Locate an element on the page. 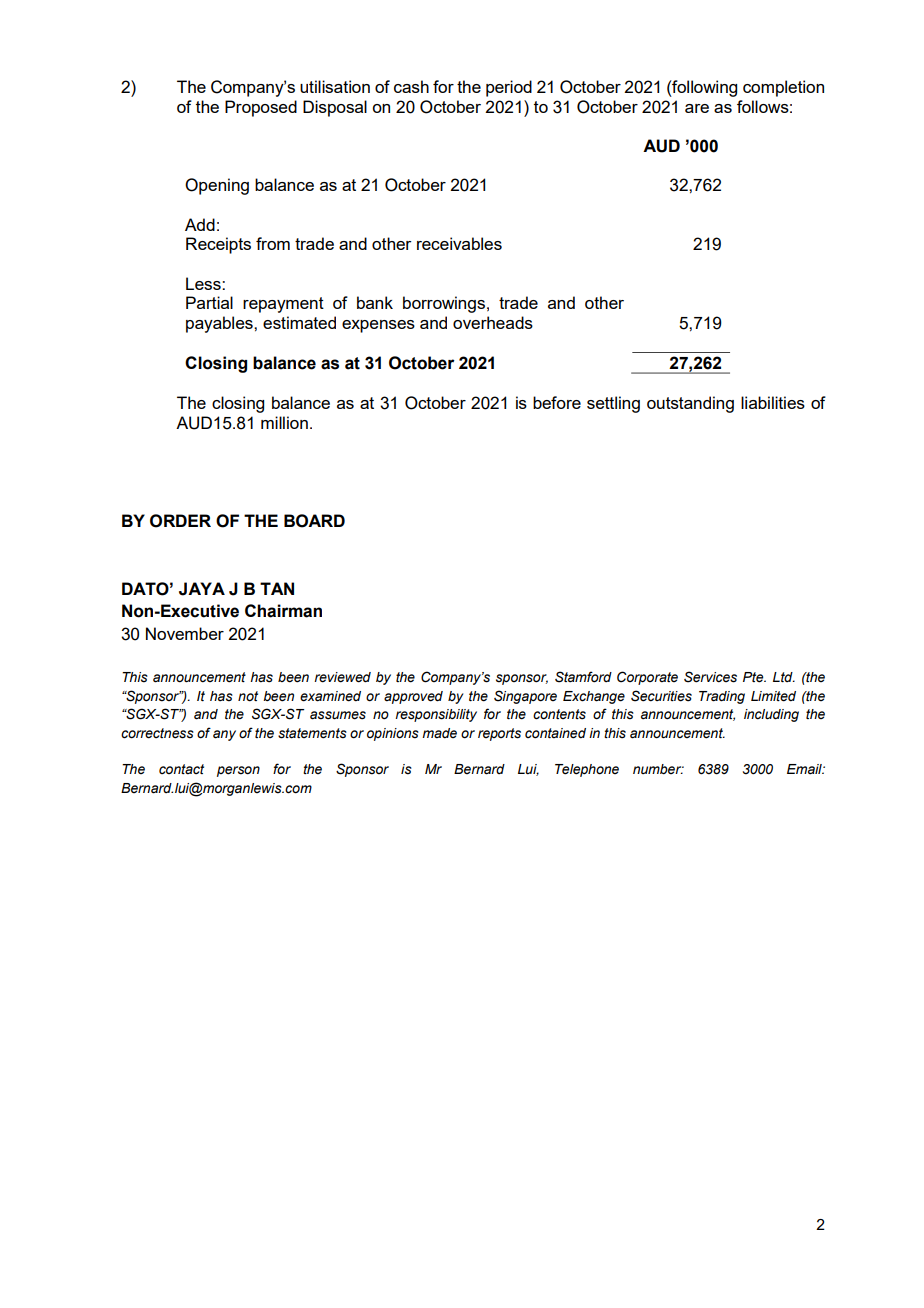  person is located at coordinates (238, 771).
